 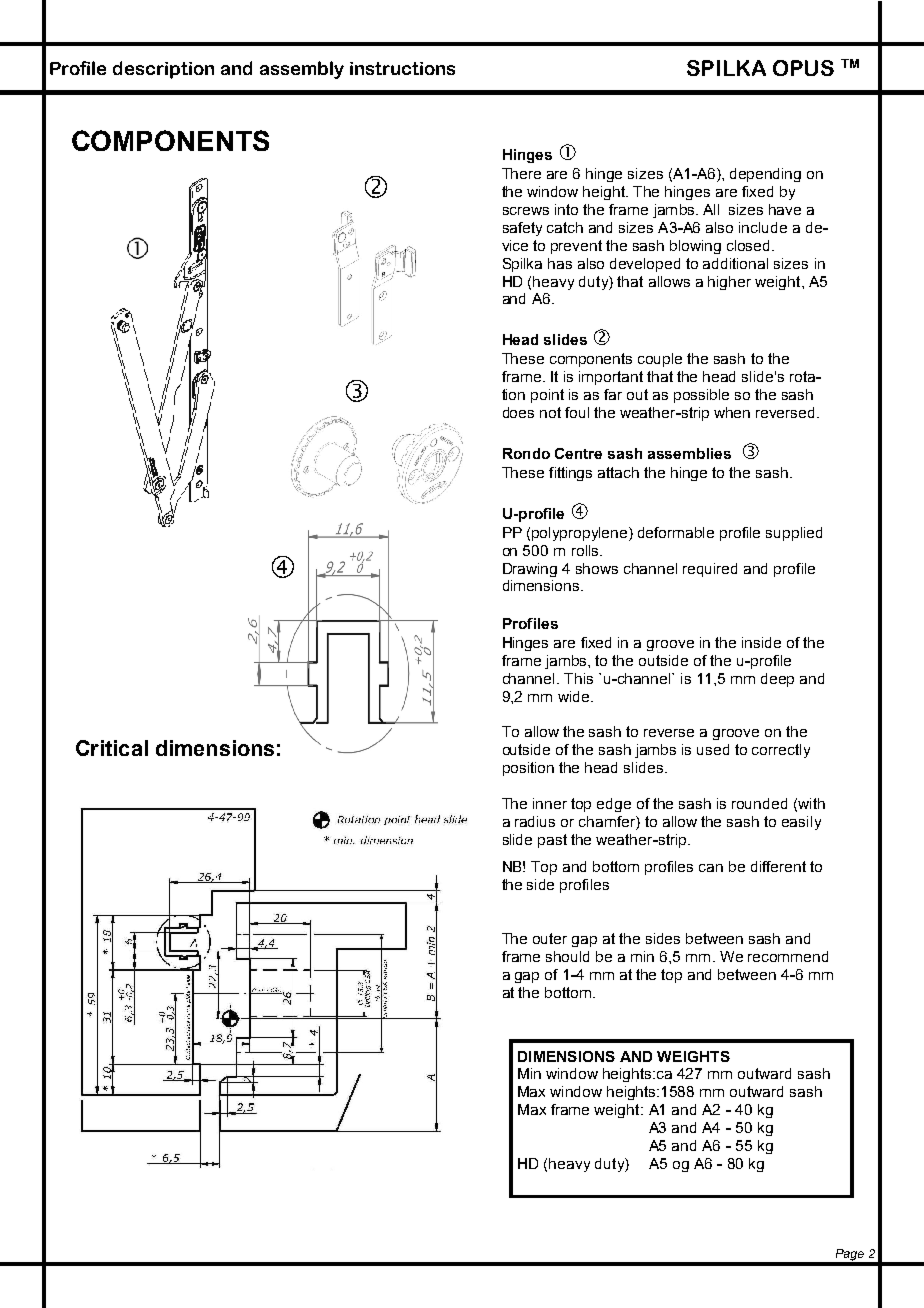 I want to click on should, so click(x=567, y=956).
